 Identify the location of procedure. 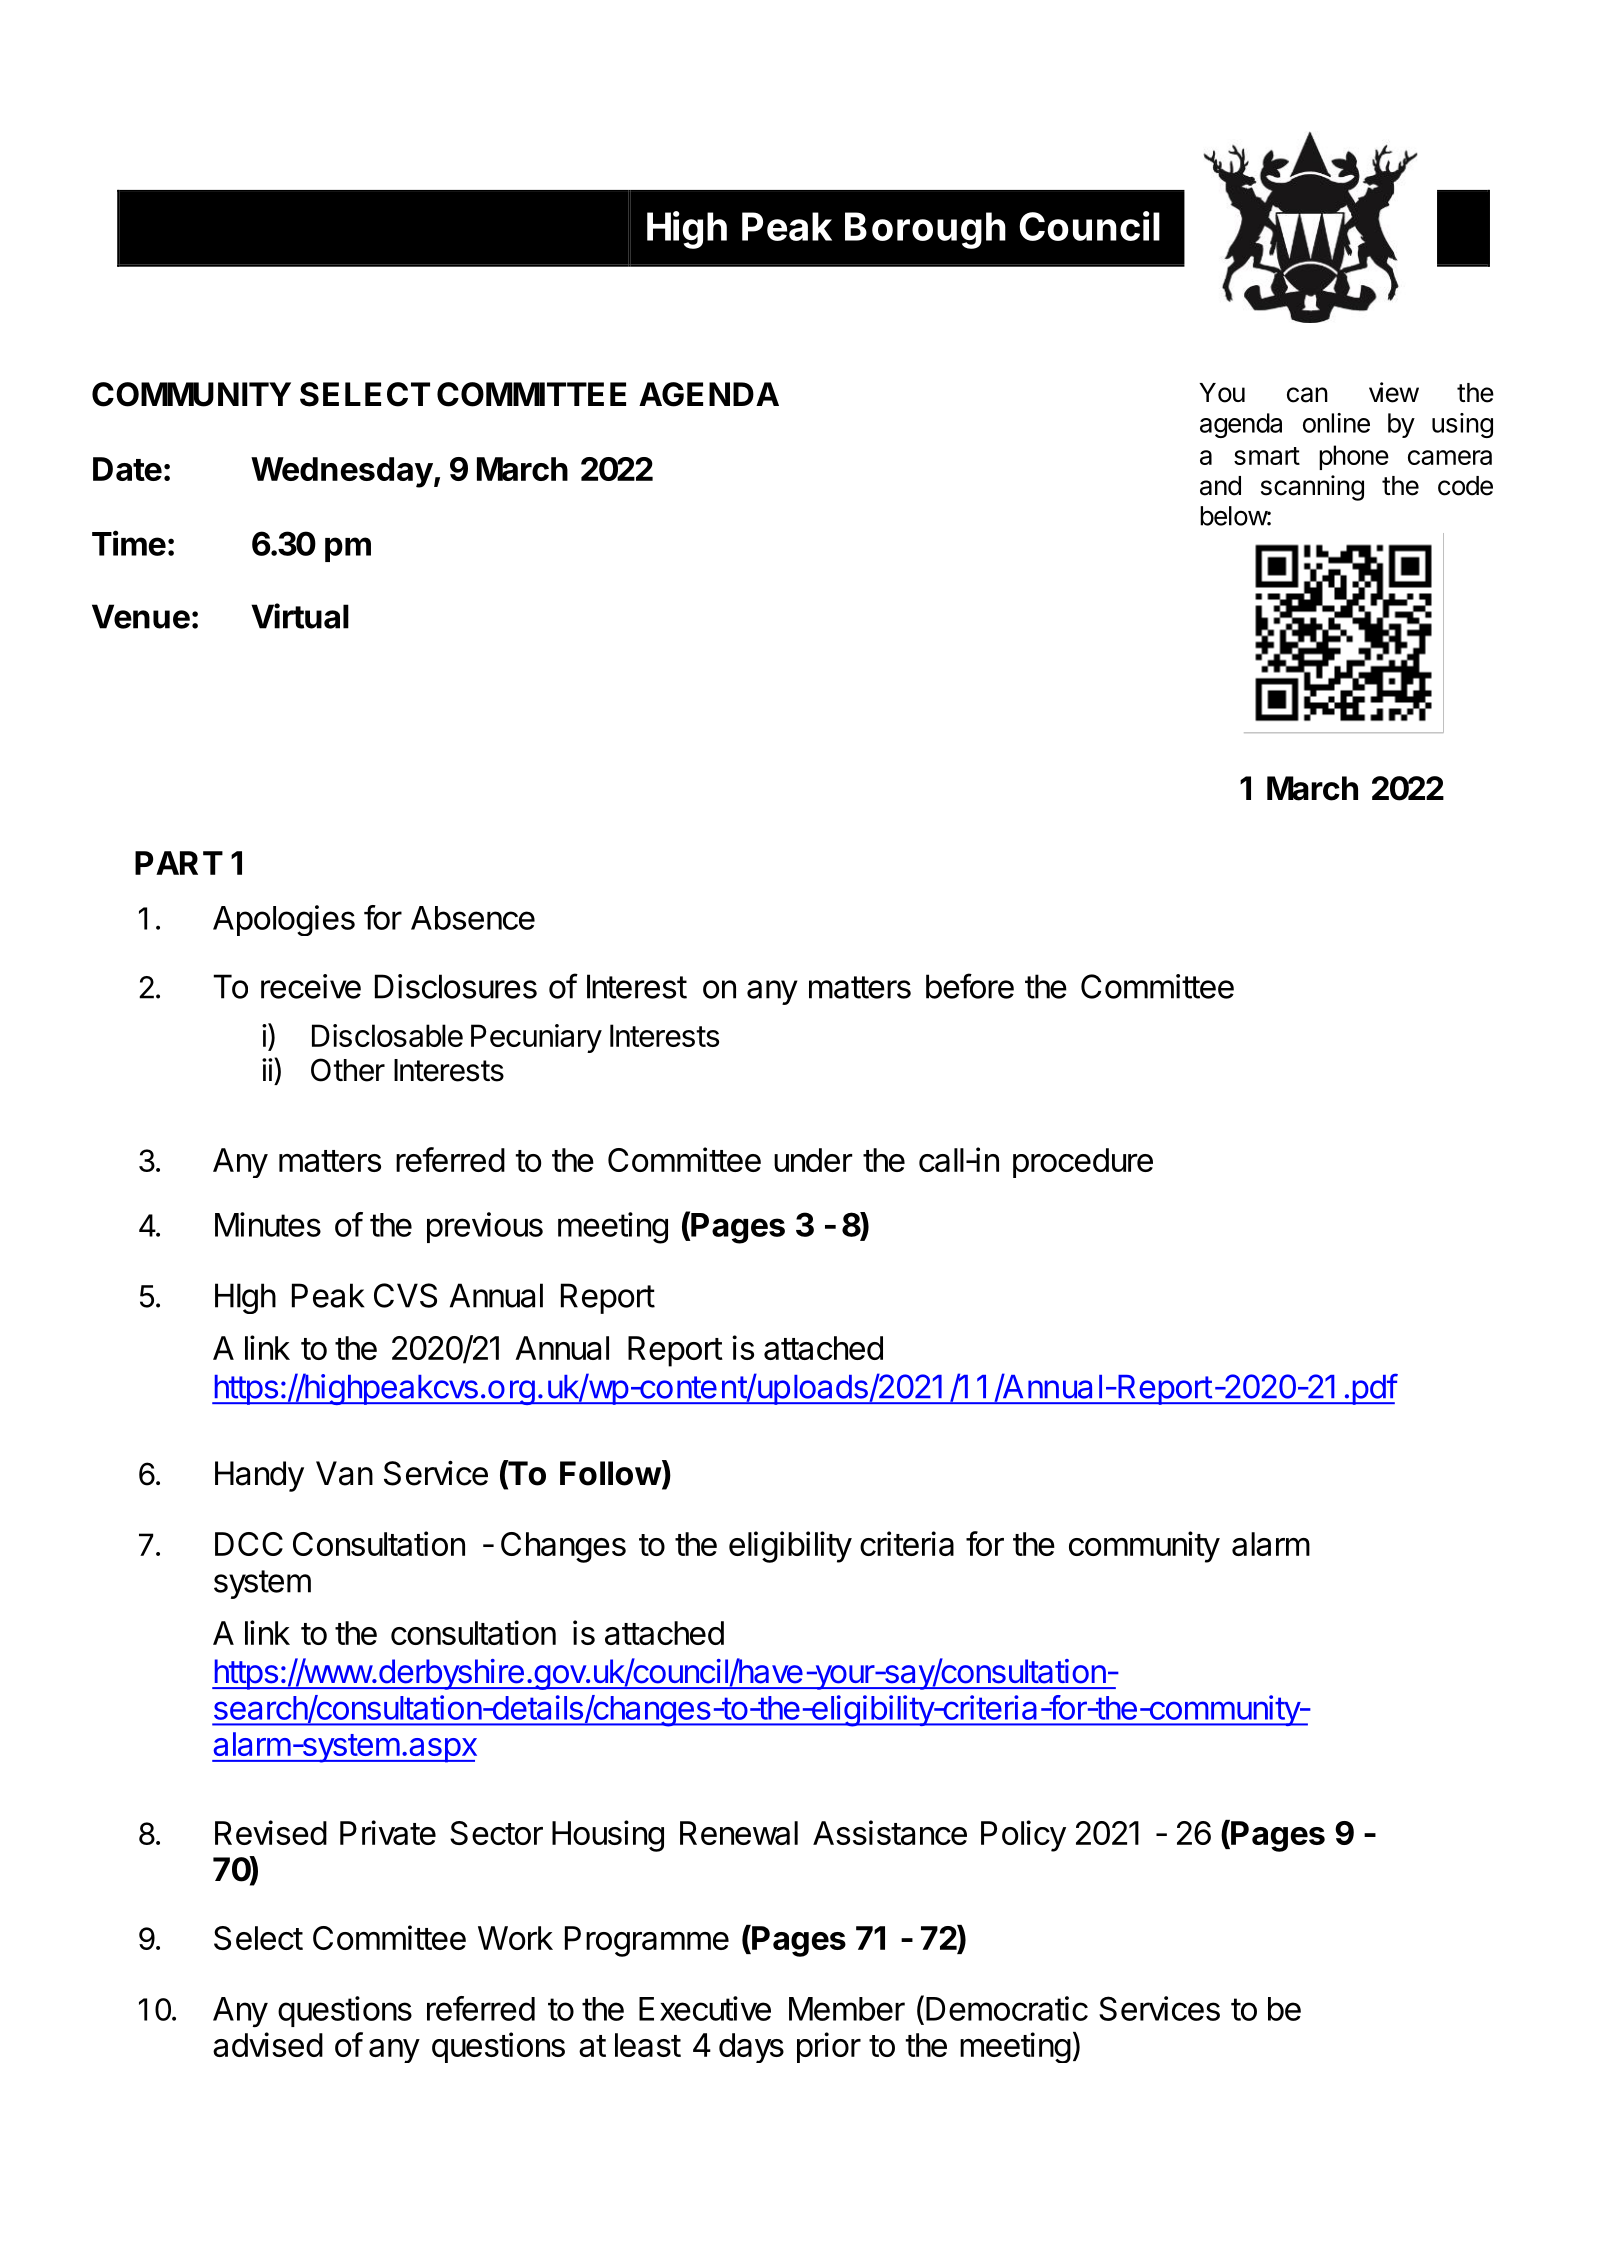
(1083, 1163).
